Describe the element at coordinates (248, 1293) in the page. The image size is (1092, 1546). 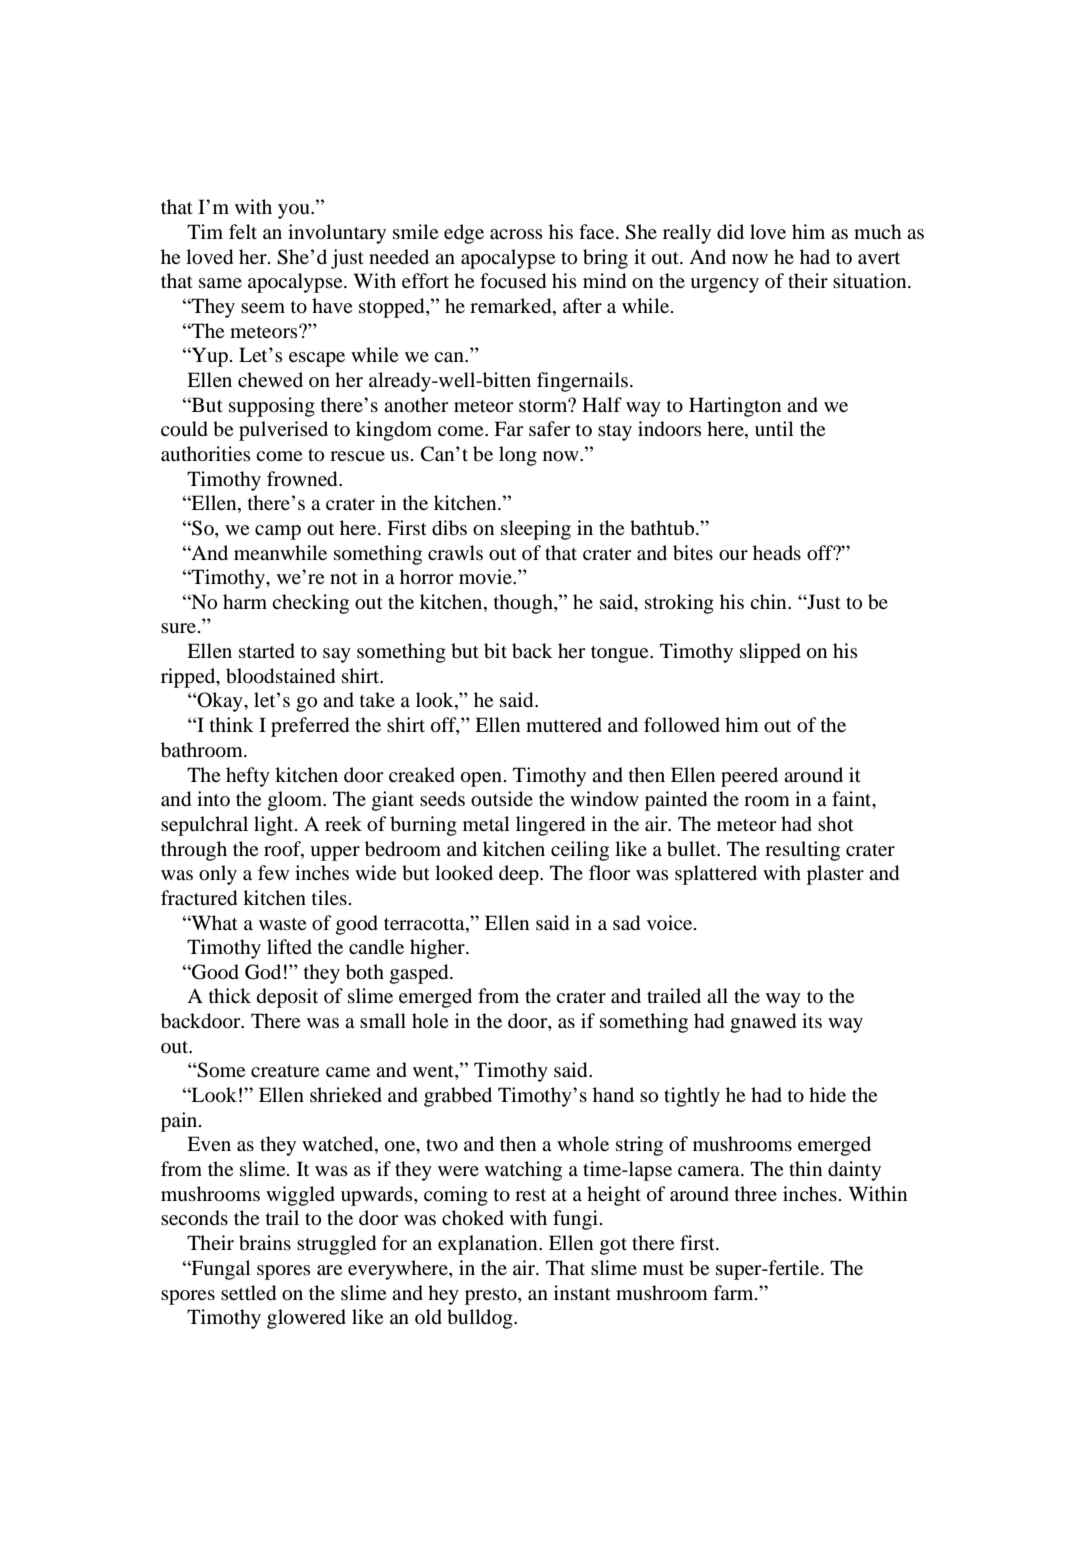
I see `settled` at that location.
